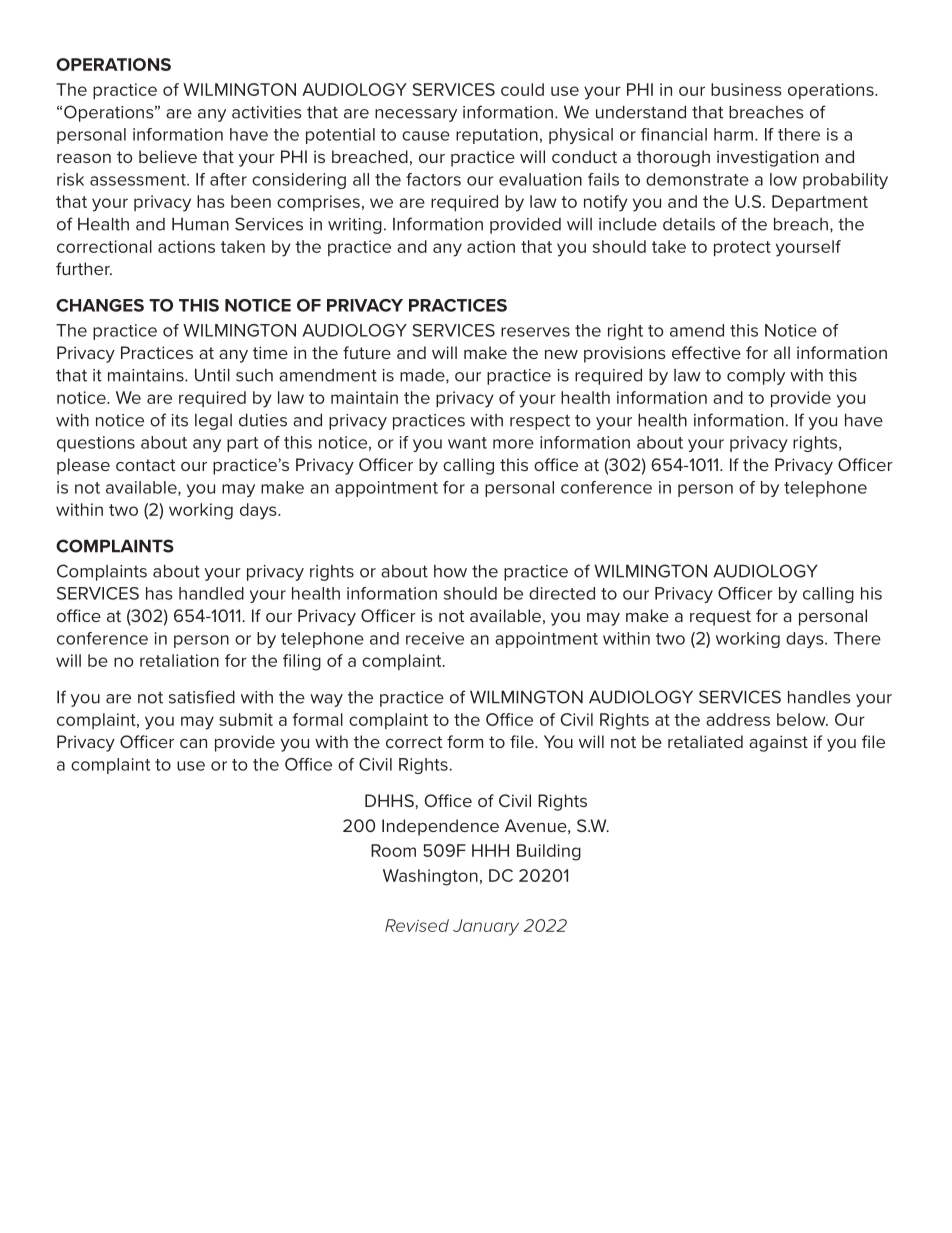  Describe the element at coordinates (720, 618) in the screenshot. I see `request` at that location.
